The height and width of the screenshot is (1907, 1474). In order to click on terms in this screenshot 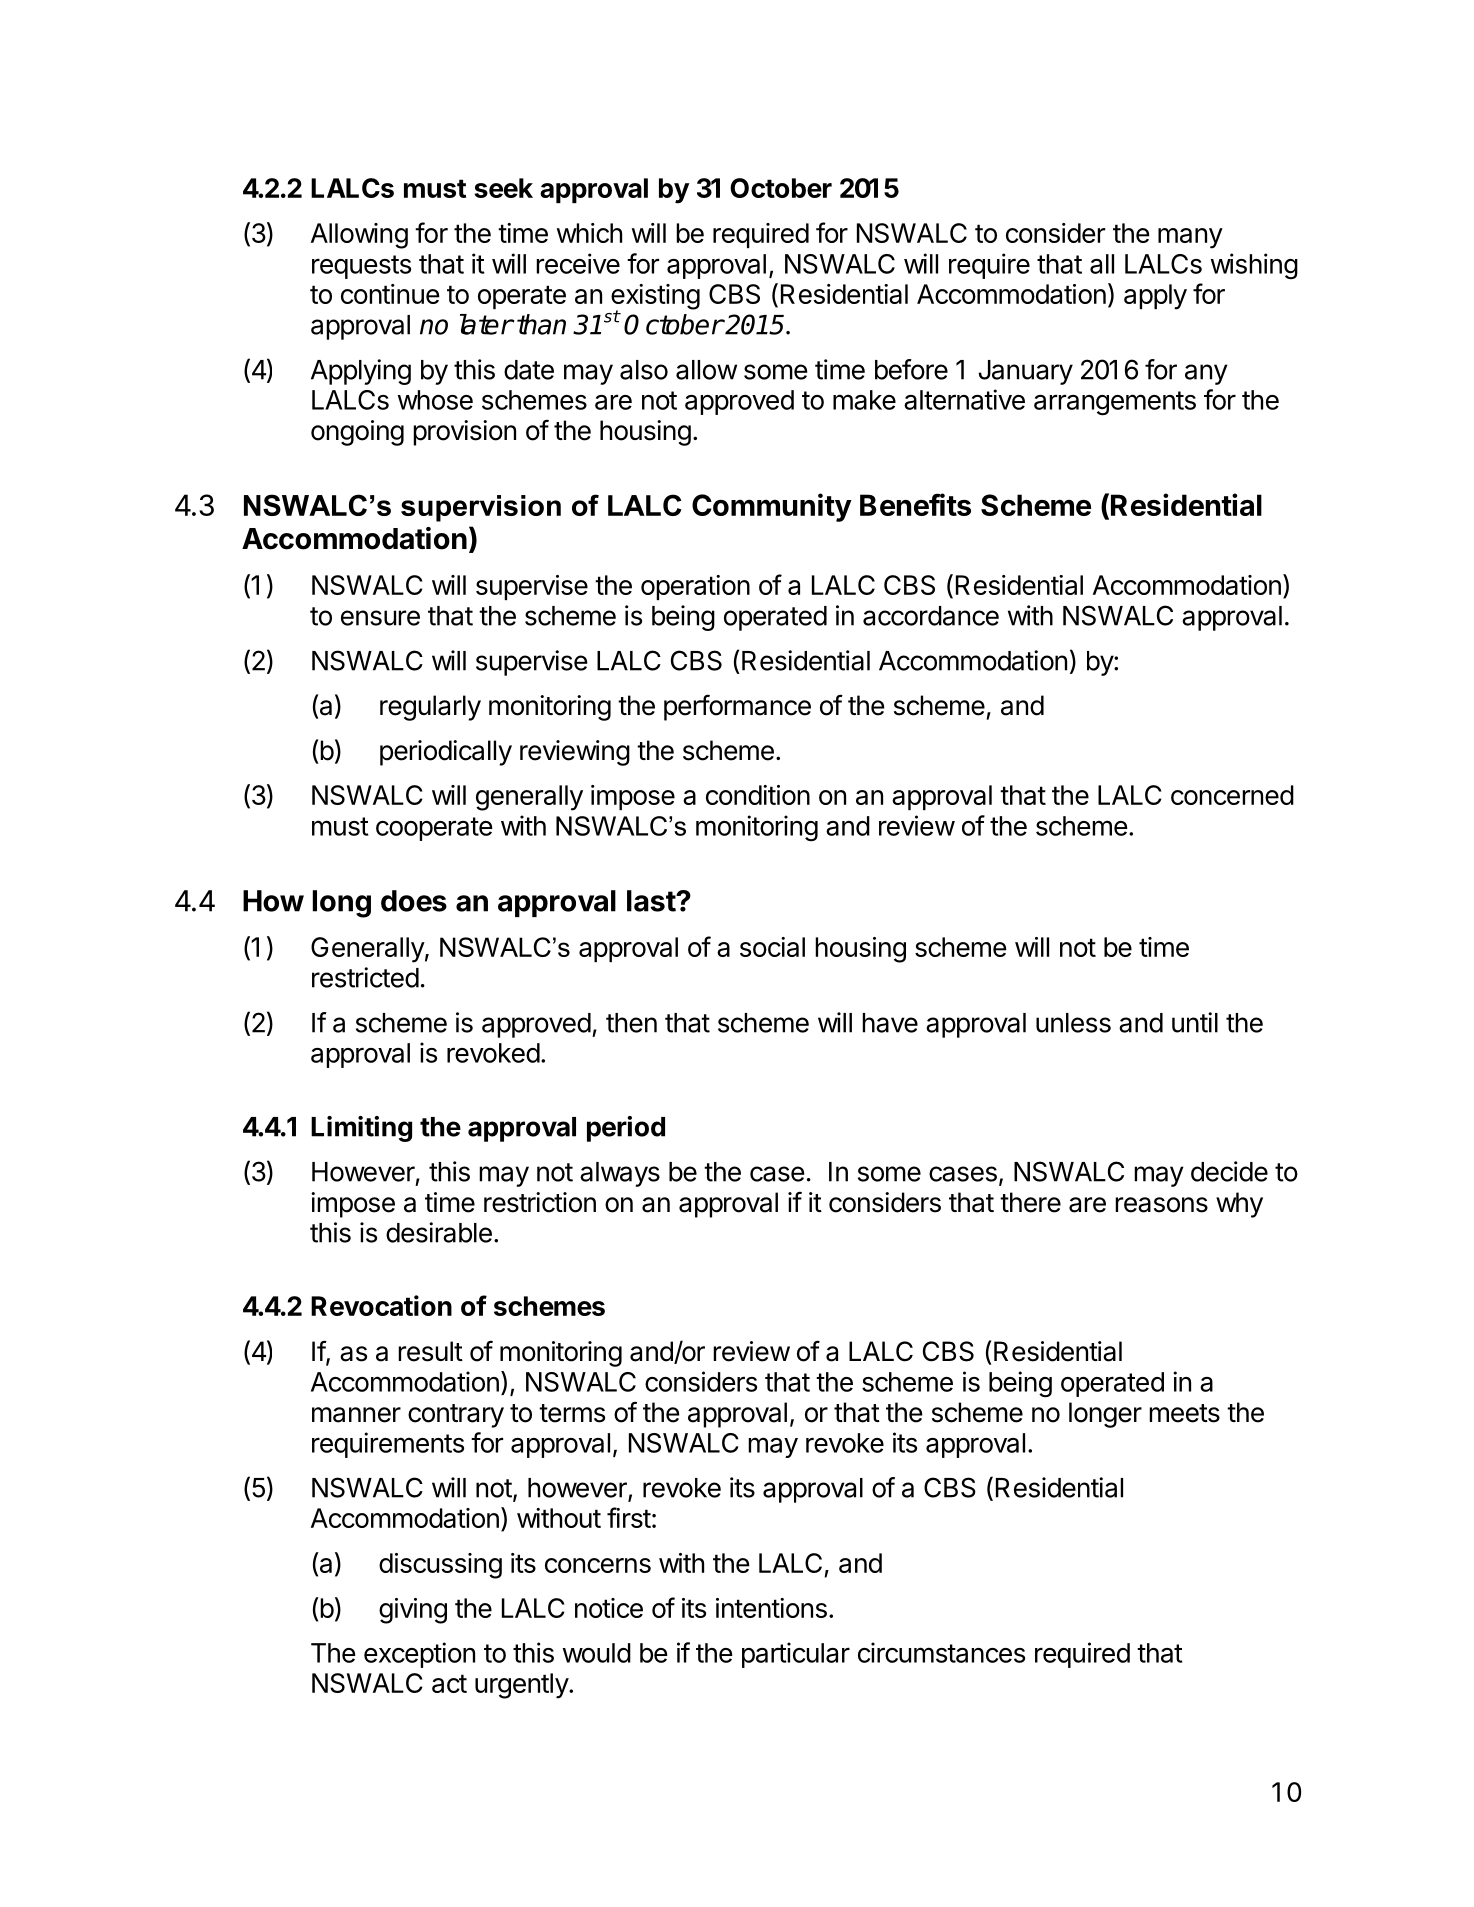, I will do `click(572, 1413)`.
